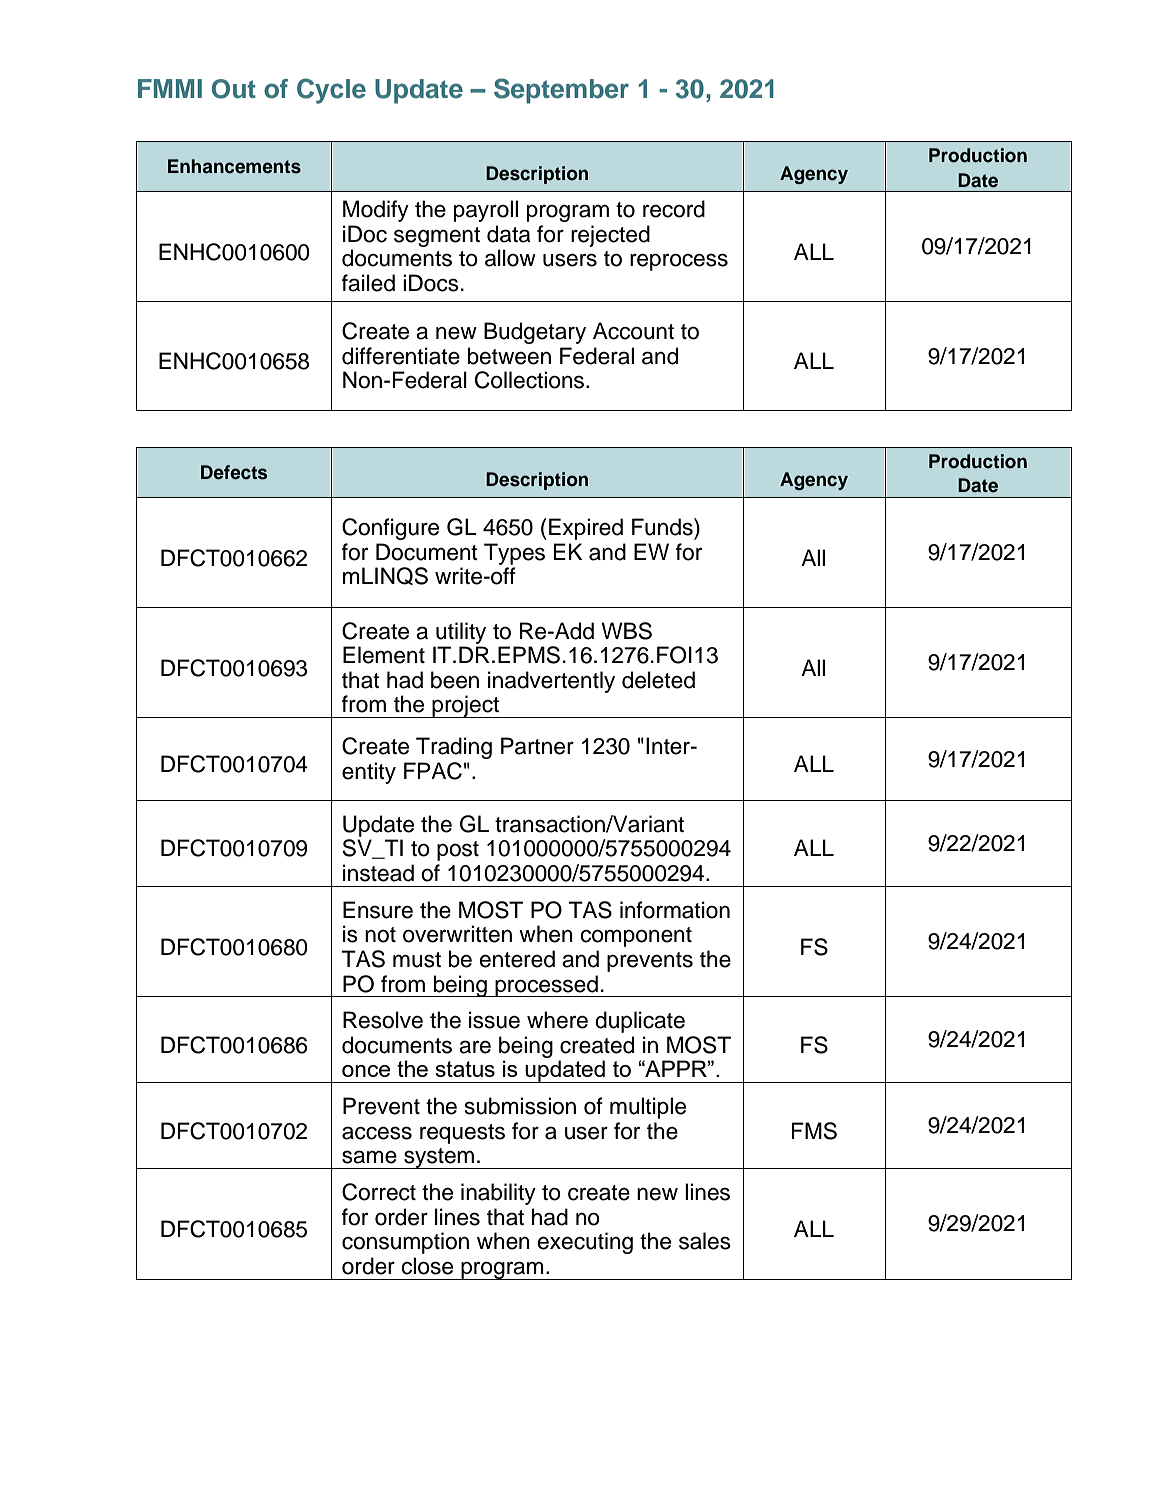 Image resolution: width=1156 pixels, height=1496 pixels. What do you see at coordinates (674, 209) in the screenshot?
I see `record` at bounding box center [674, 209].
